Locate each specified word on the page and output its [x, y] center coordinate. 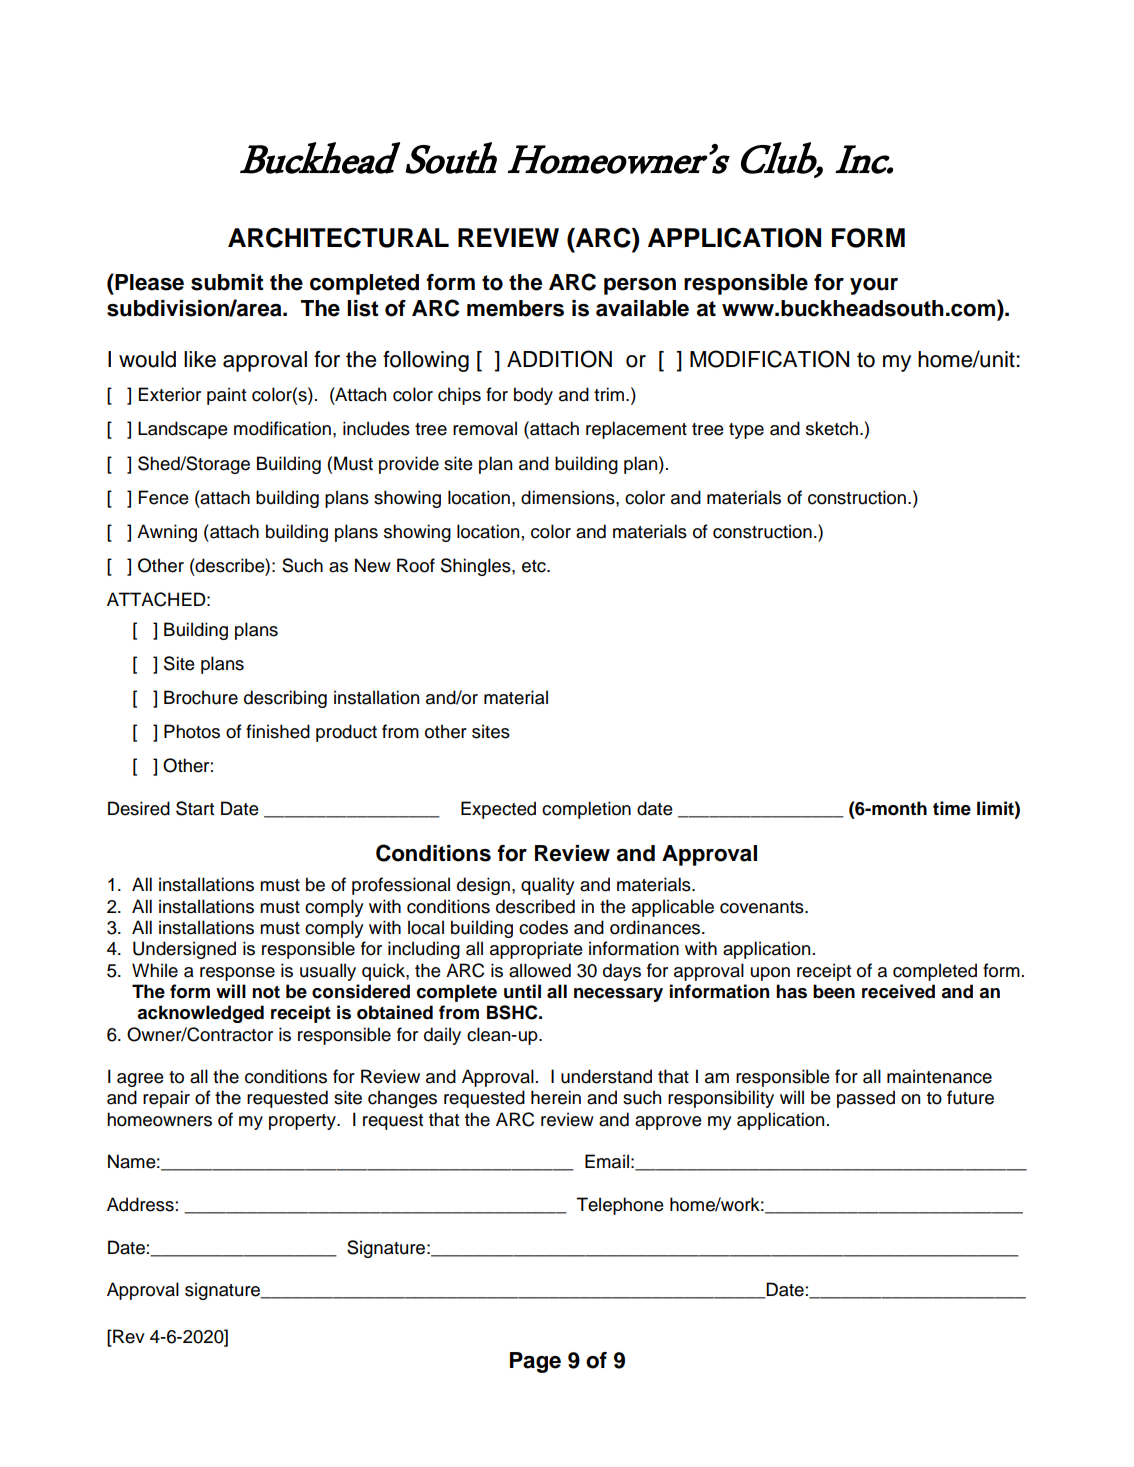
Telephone [620, 1206]
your [874, 286]
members [515, 308]
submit [227, 282]
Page [535, 1362]
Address [140, 1204]
